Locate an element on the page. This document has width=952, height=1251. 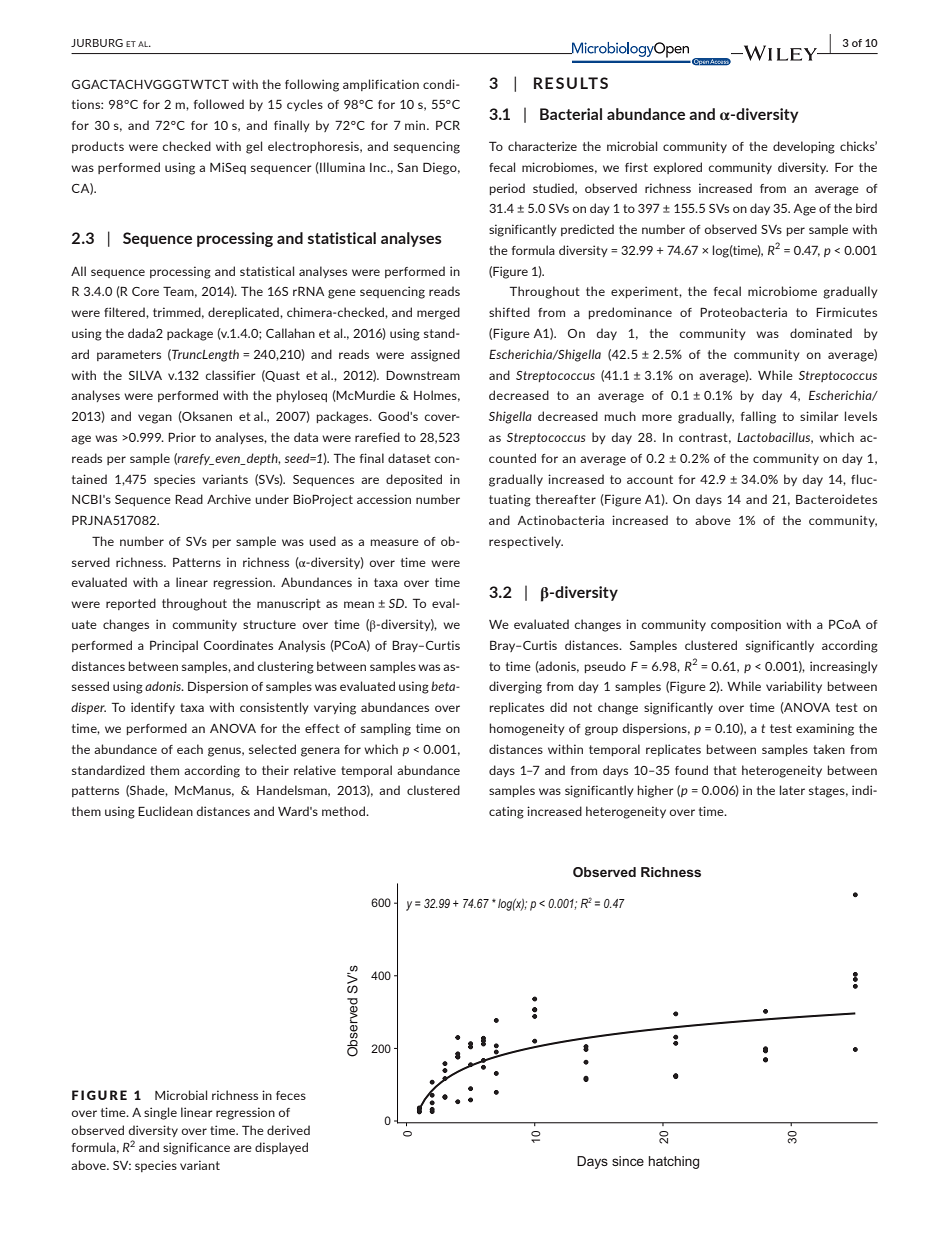
diverging is located at coordinates (515, 687).
